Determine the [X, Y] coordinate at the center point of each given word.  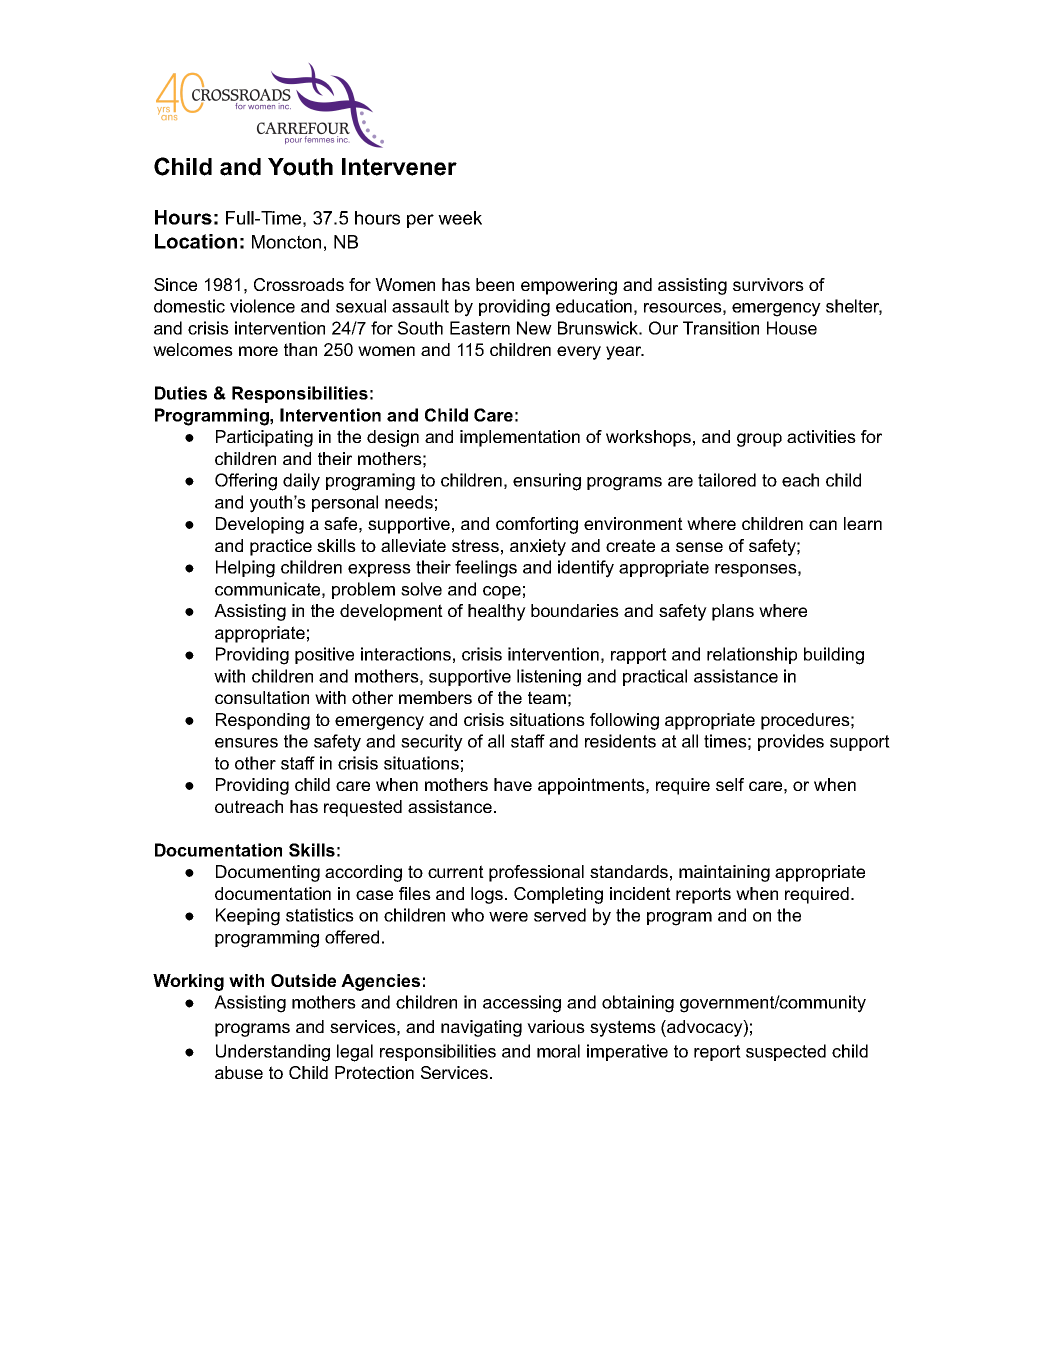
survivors [768, 284]
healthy [497, 612]
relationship [752, 655]
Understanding [273, 1053]
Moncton [286, 242]
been [495, 284]
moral [558, 1051]
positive [324, 655]
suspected [786, 1052]
